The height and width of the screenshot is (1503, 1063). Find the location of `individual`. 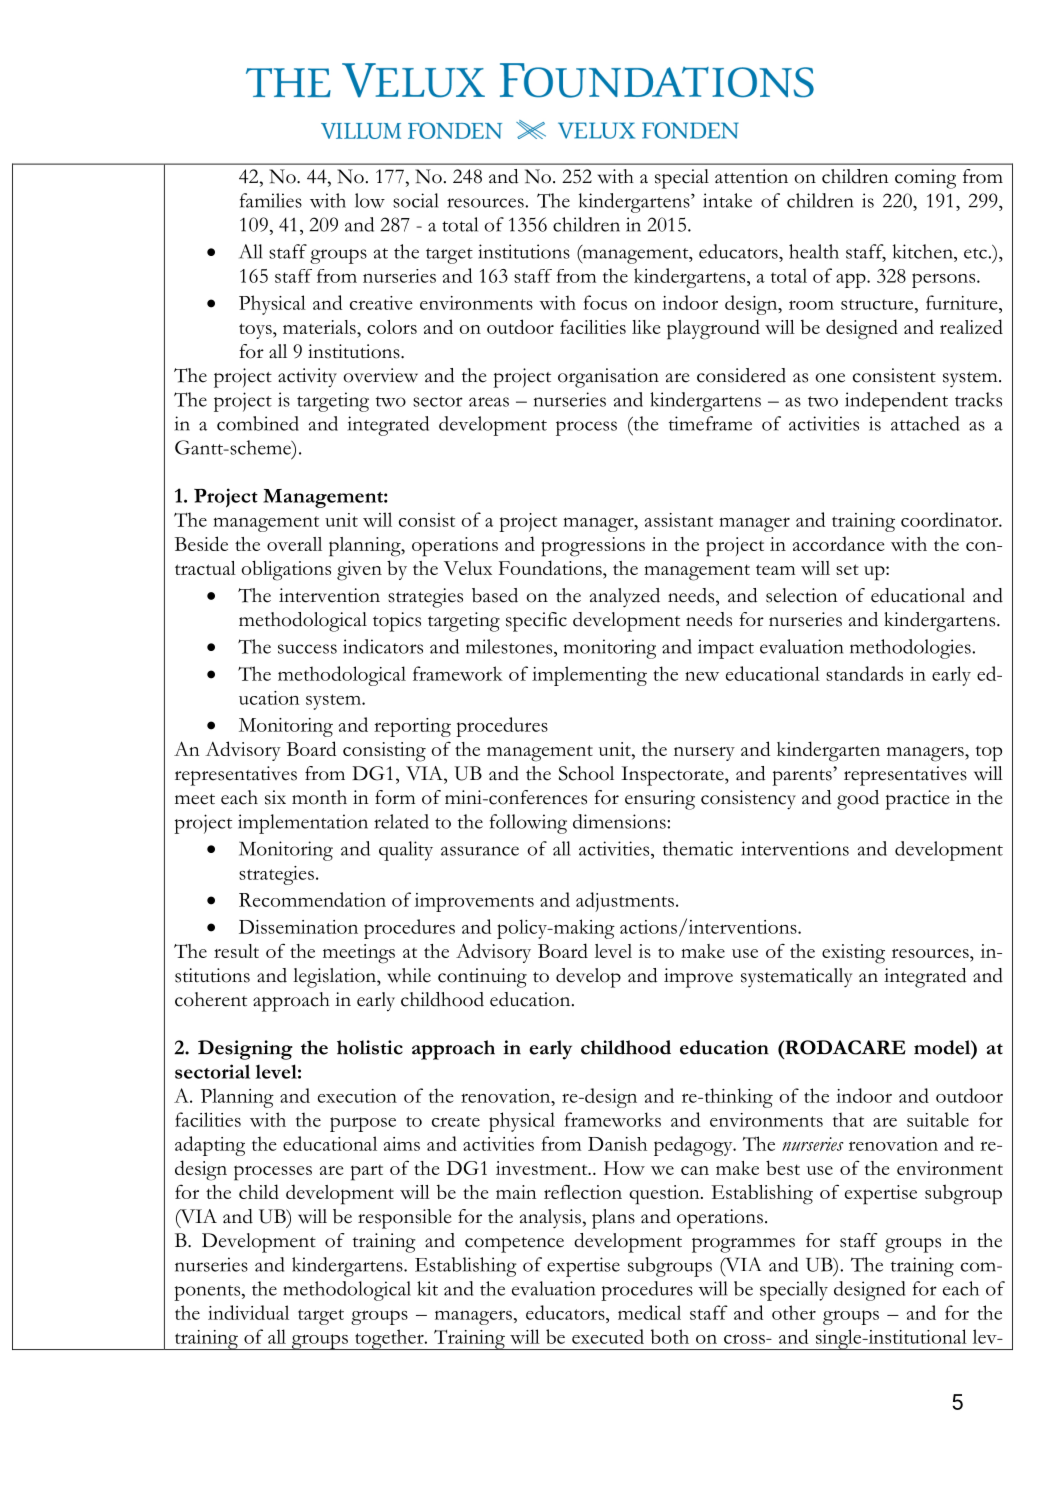

individual is located at coordinates (248, 1312).
